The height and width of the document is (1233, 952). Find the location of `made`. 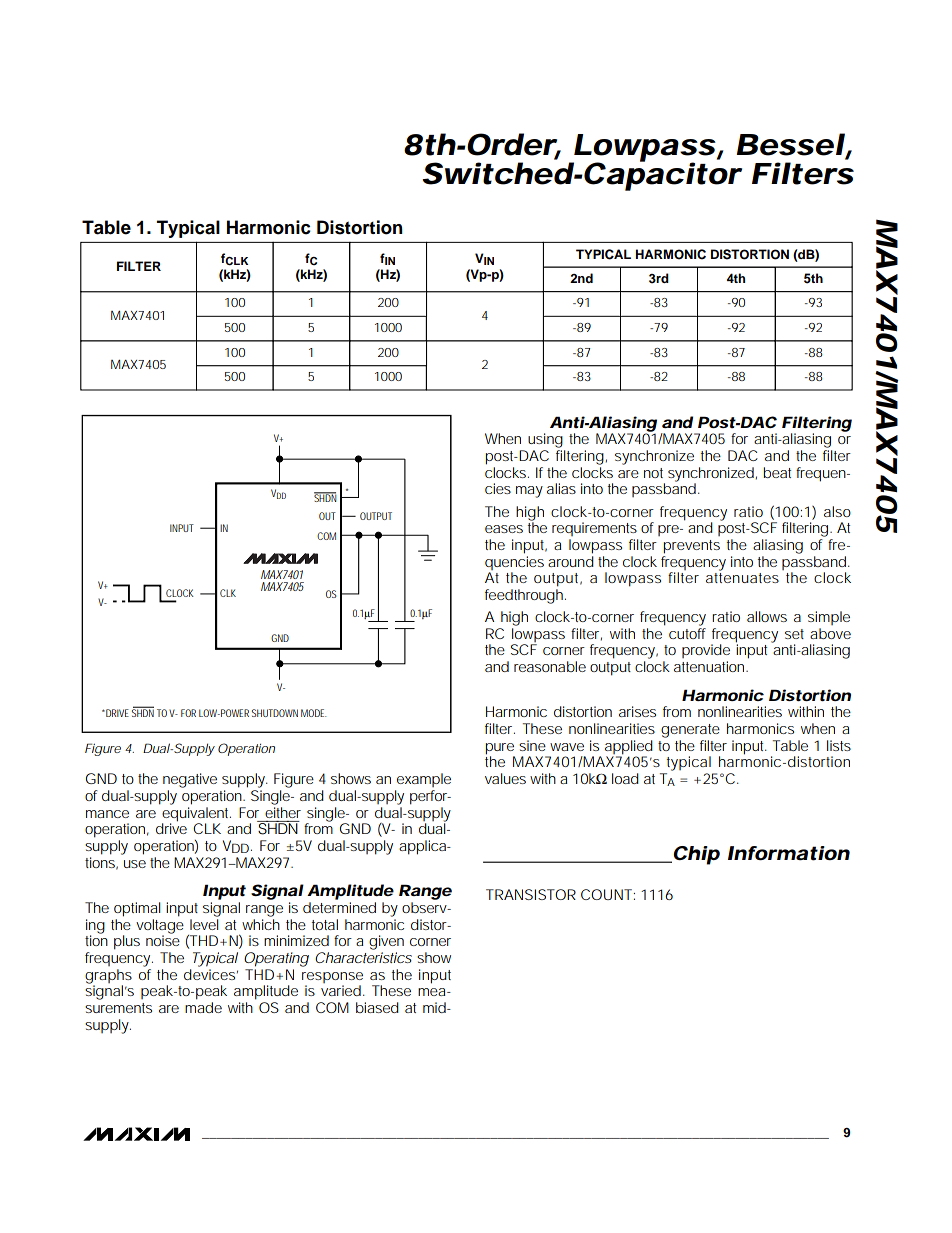

made is located at coordinates (203, 1007).
